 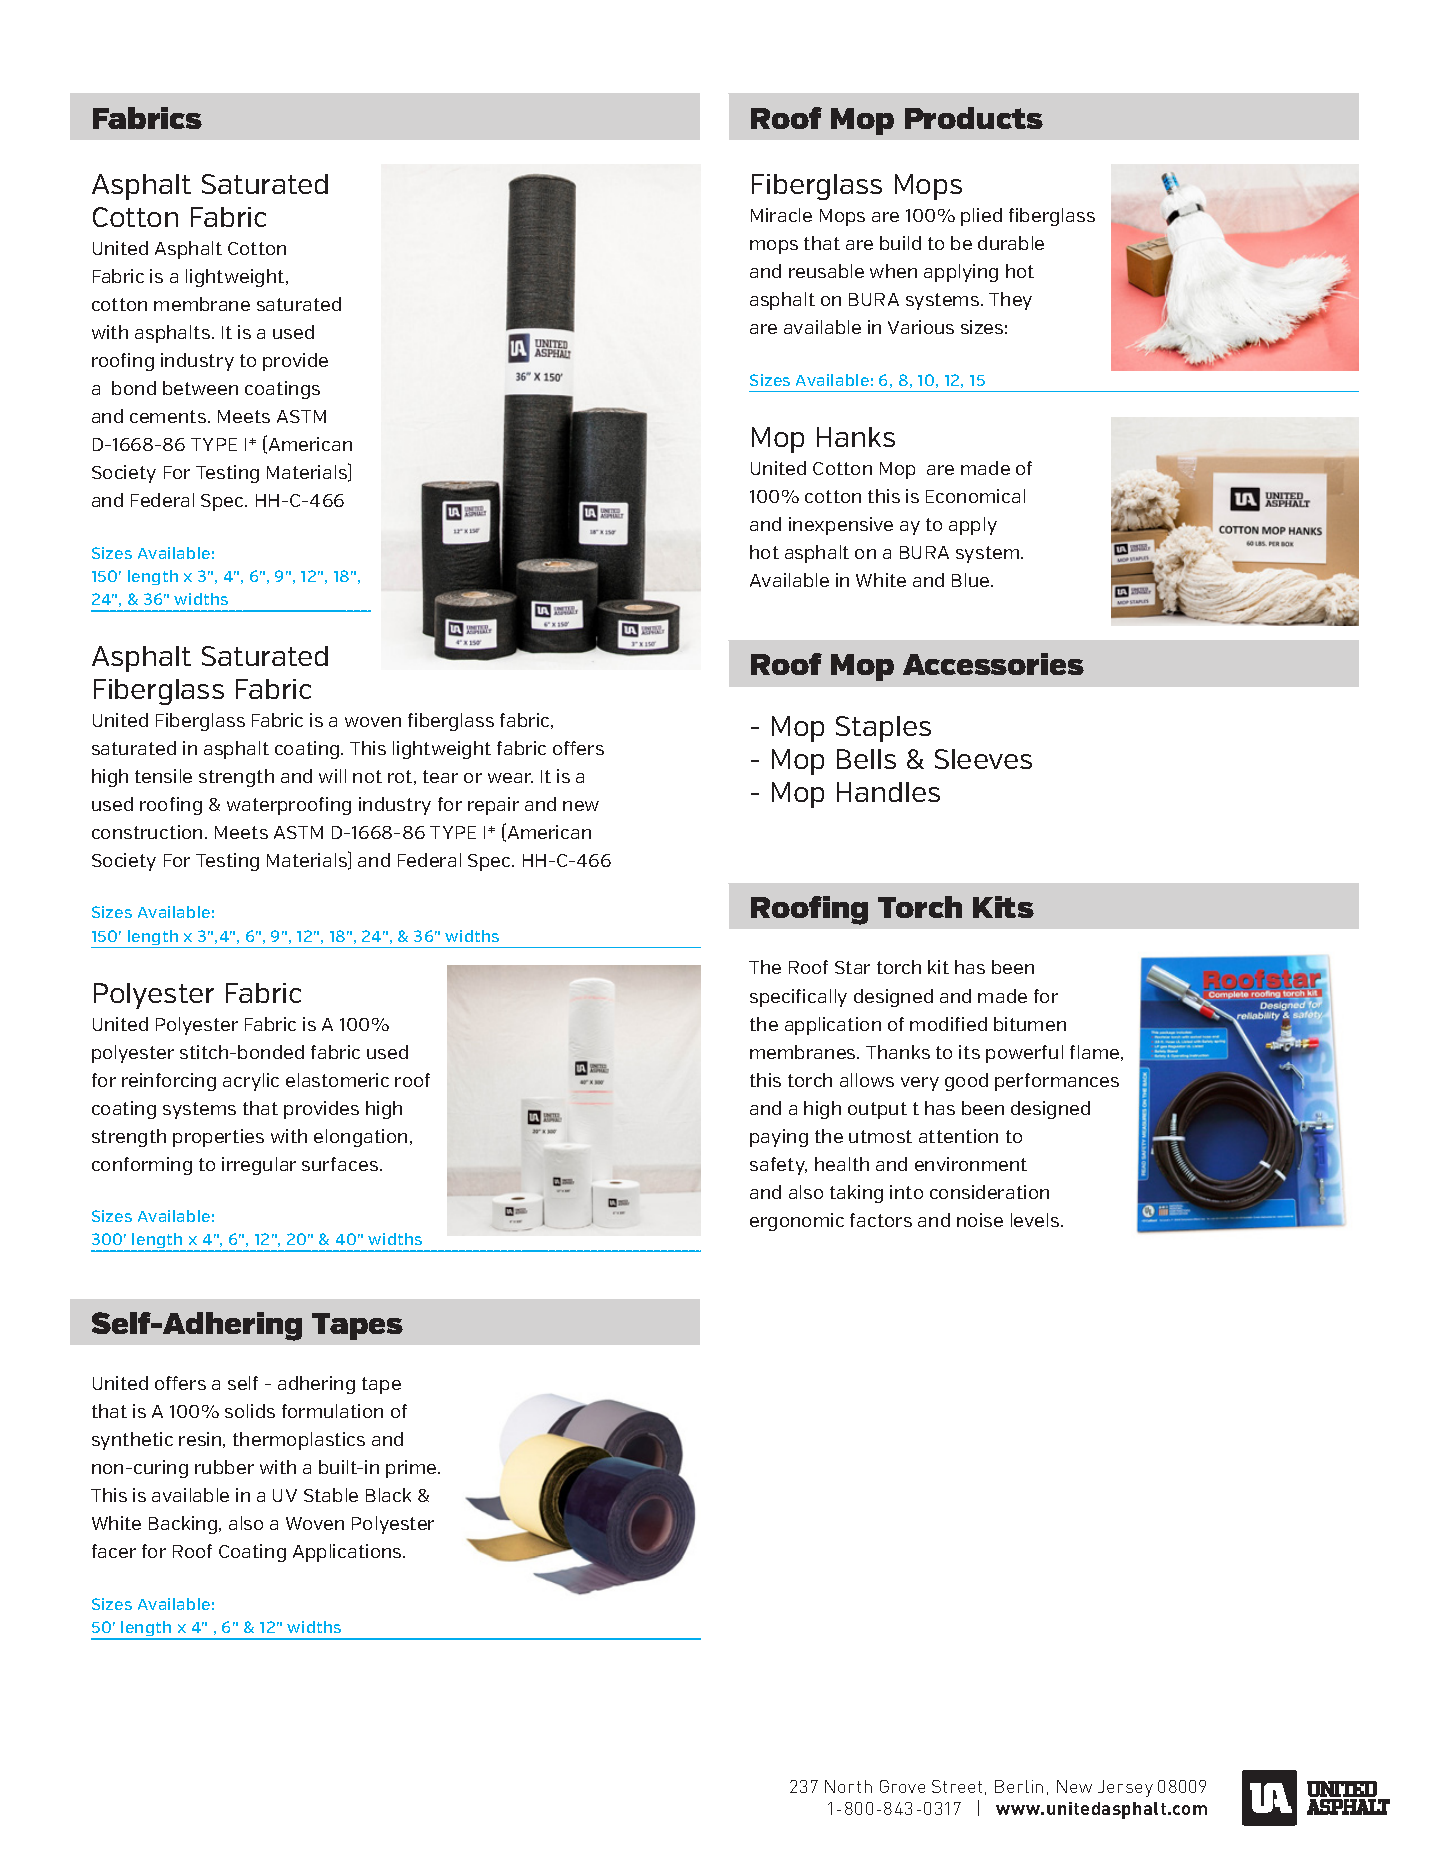 I want to click on North, so click(x=848, y=1786).
